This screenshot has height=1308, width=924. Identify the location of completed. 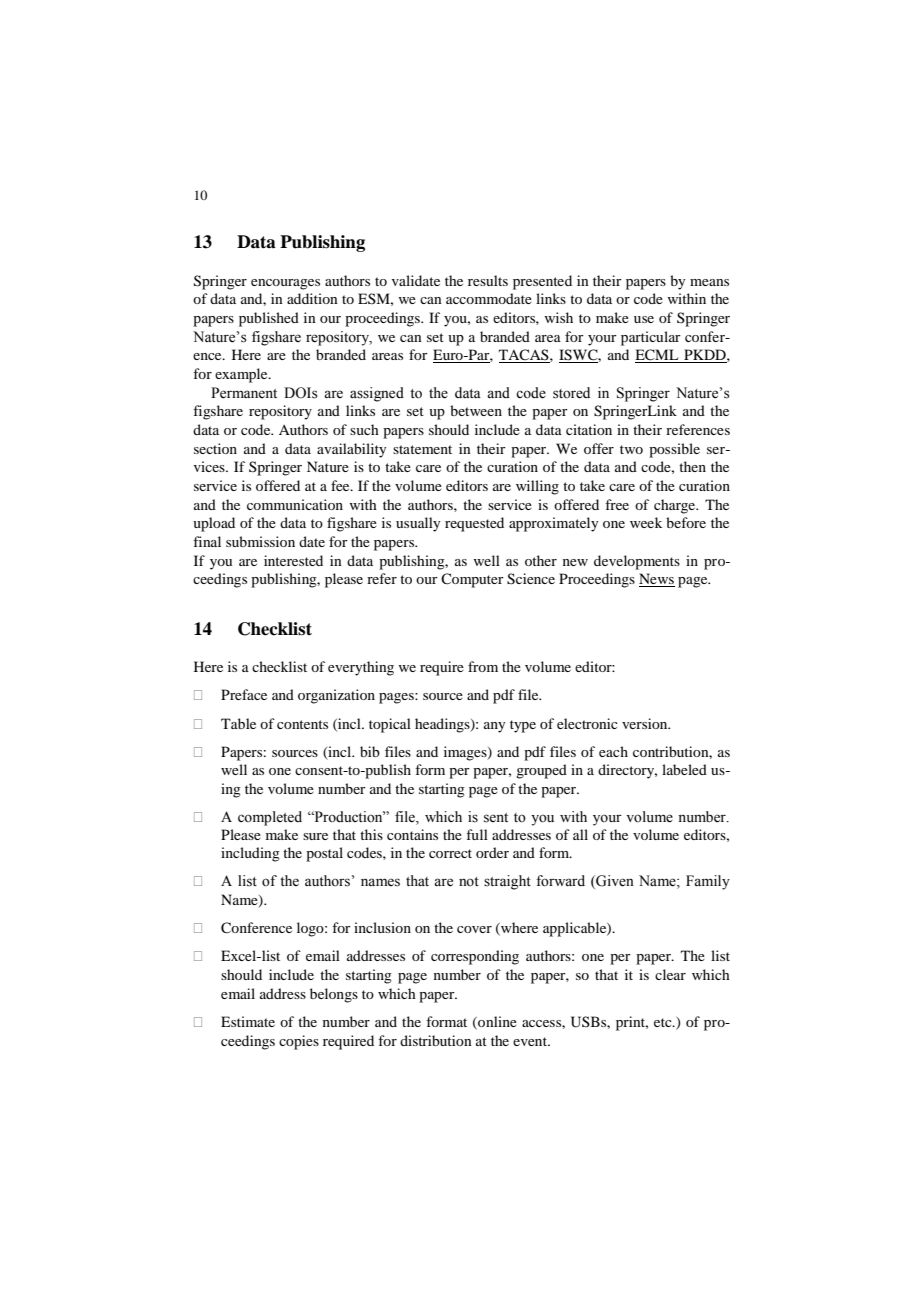
(270, 818).
